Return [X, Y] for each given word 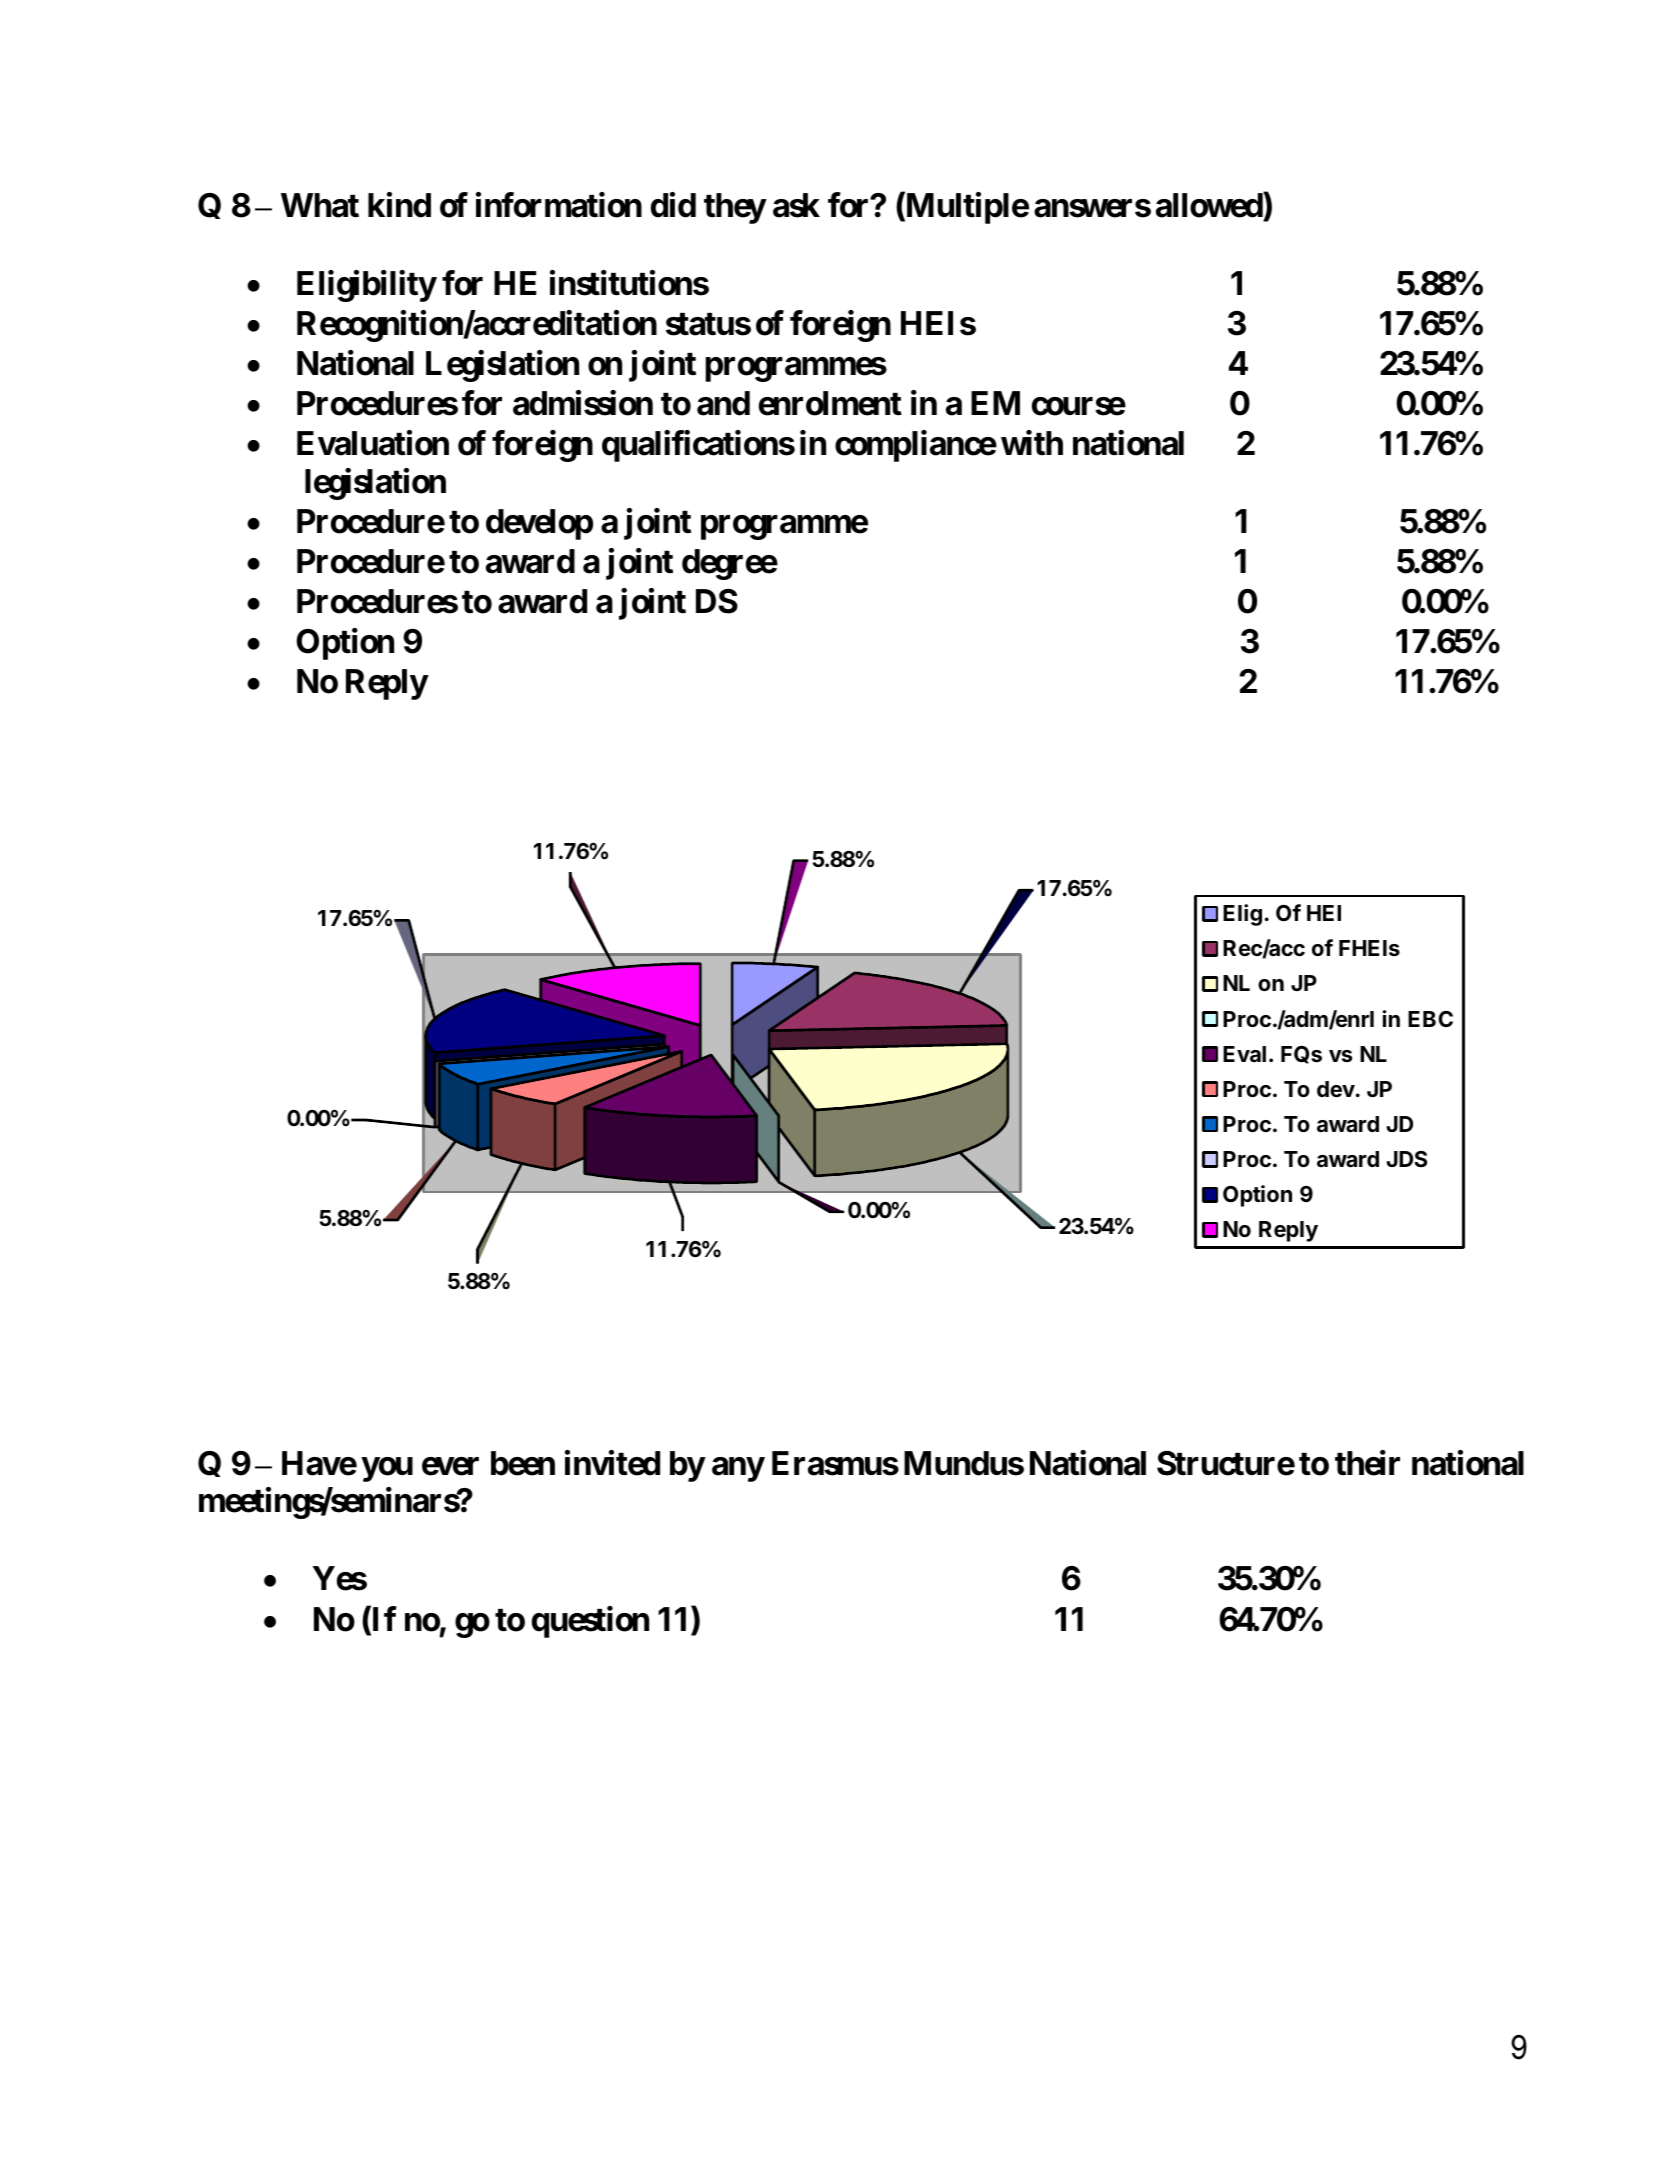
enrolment [830, 403]
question [590, 1622]
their [1367, 1463]
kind [399, 205]
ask [796, 205]
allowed [1209, 205]
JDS [1406, 1159]
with [1032, 443]
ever [450, 1466]
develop [539, 524]
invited [612, 1463]
